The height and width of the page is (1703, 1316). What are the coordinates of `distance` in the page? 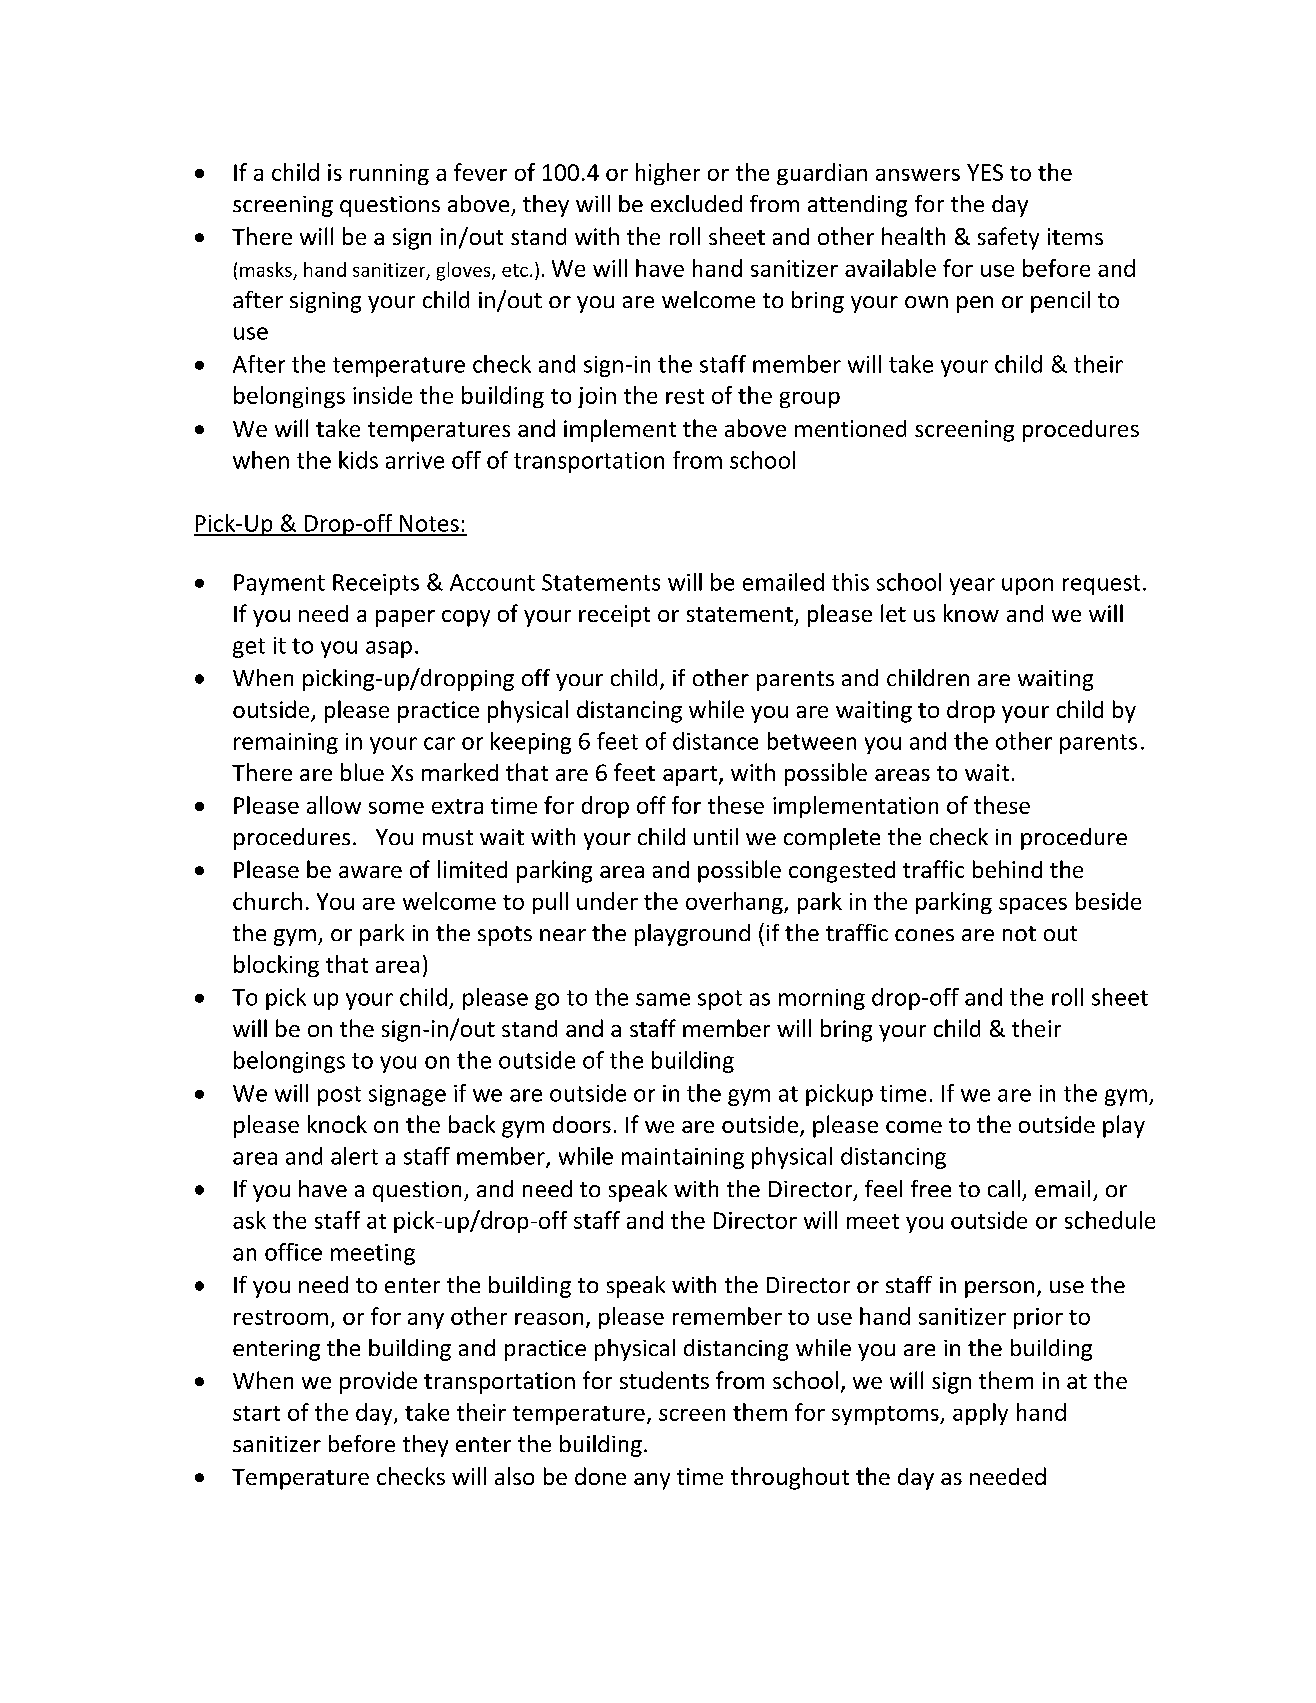 It's located at (715, 741).
